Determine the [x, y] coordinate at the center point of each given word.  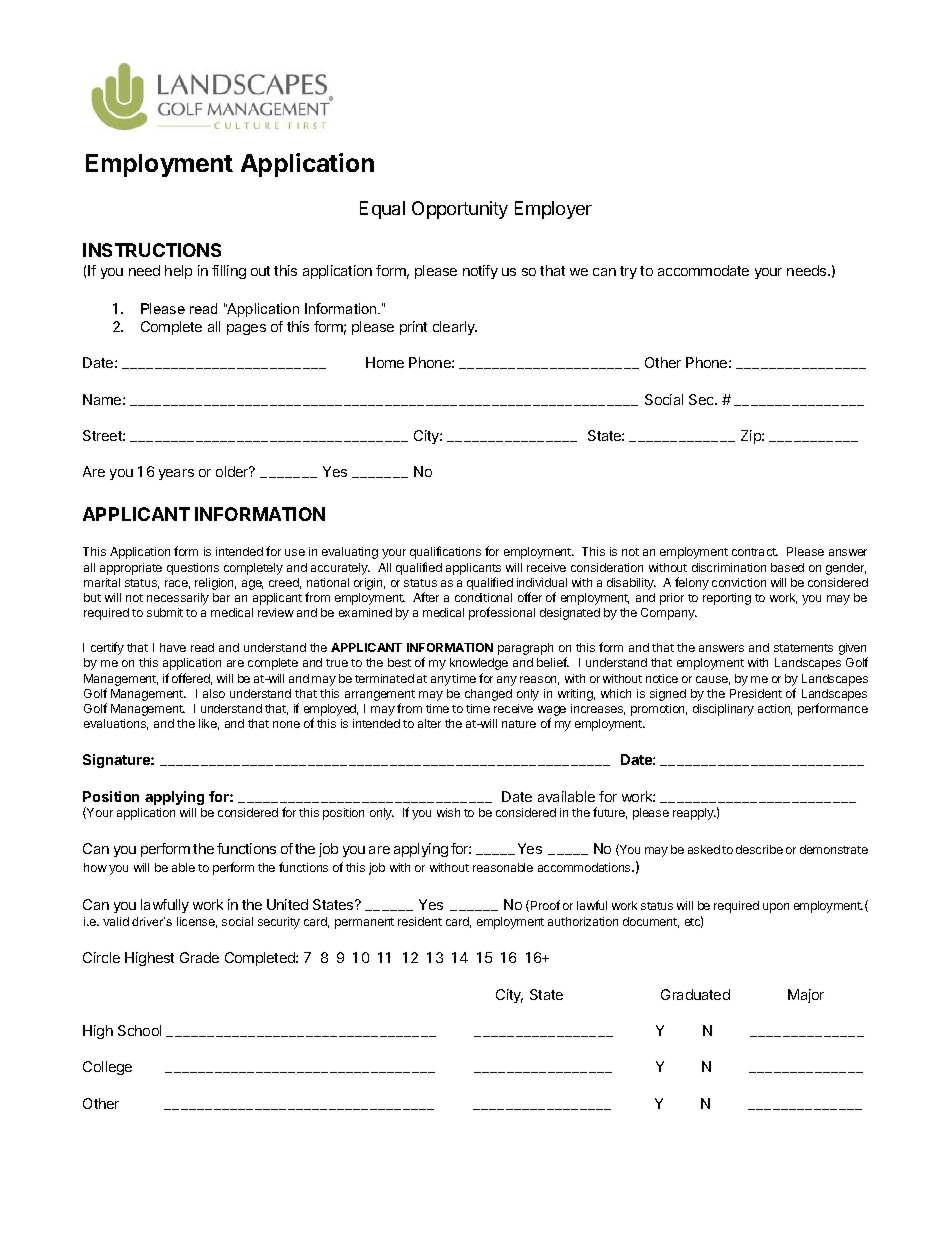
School [139, 1030]
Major [806, 996]
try [628, 272]
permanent [364, 923]
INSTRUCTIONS [152, 250]
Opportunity [460, 210]
